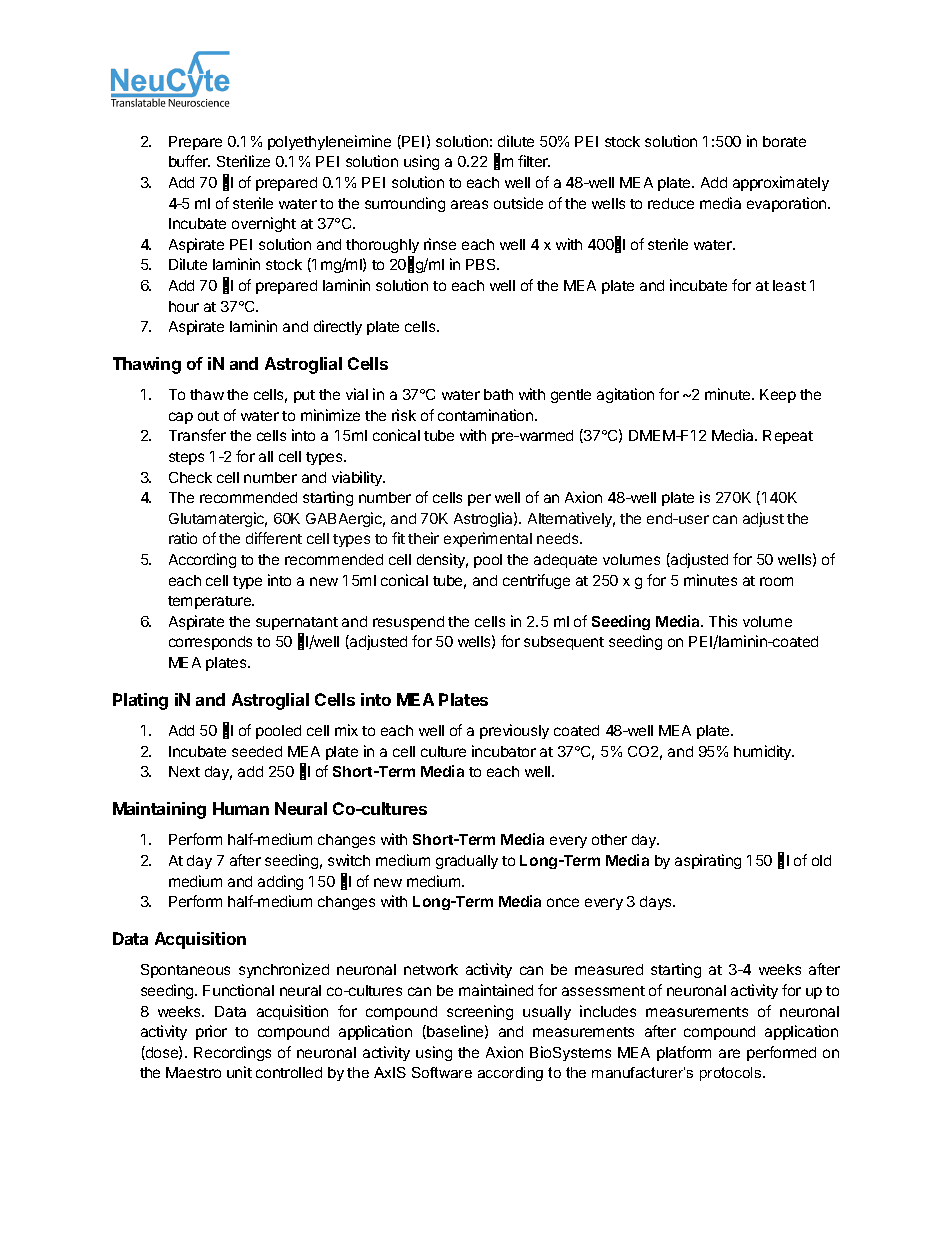 This screenshot has height=1233, width=952. I want to click on steps, so click(186, 458).
